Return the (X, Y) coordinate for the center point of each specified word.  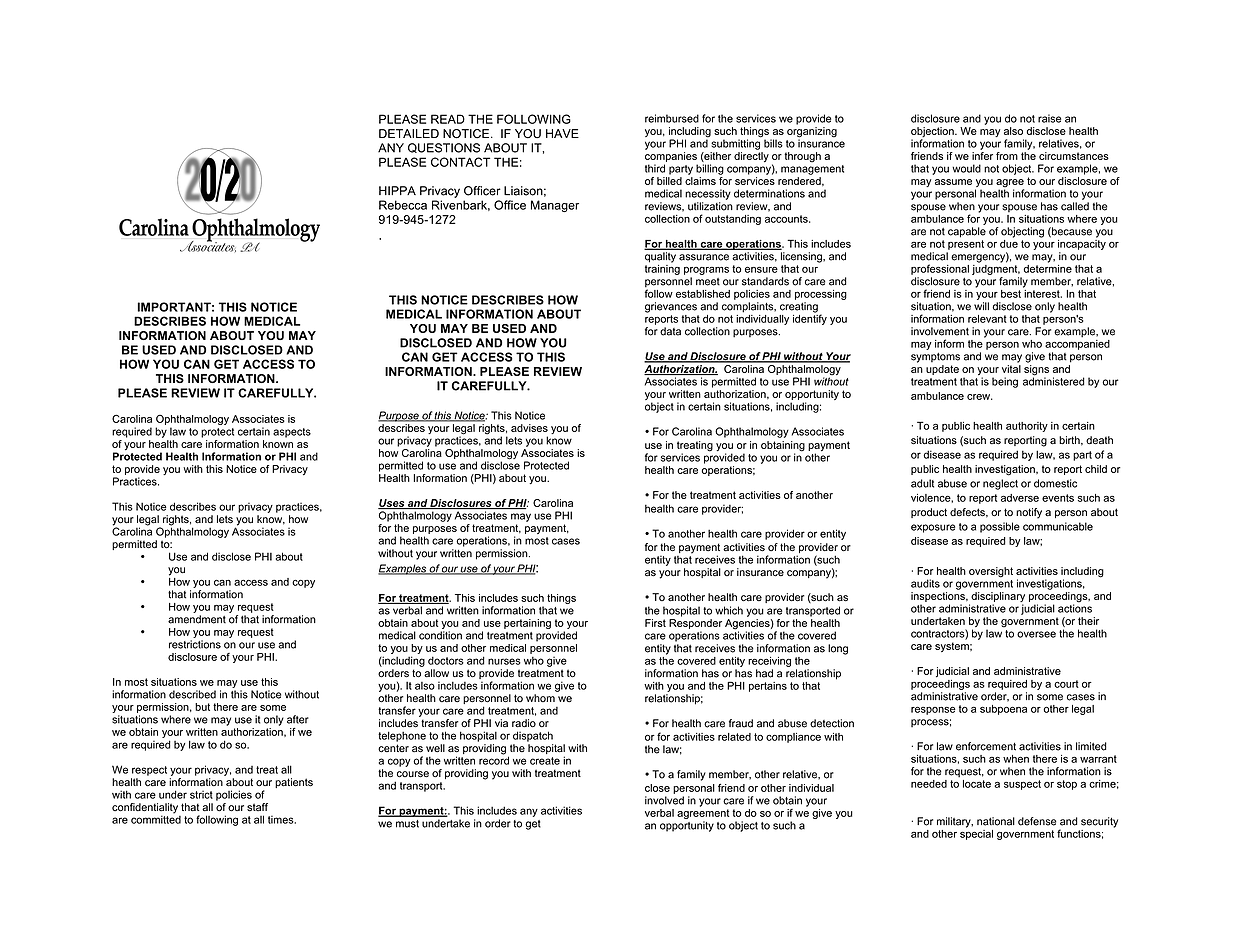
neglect (1000, 484)
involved (664, 800)
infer (982, 156)
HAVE (562, 133)
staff (257, 807)
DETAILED (409, 133)
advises (529, 428)
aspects (292, 433)
